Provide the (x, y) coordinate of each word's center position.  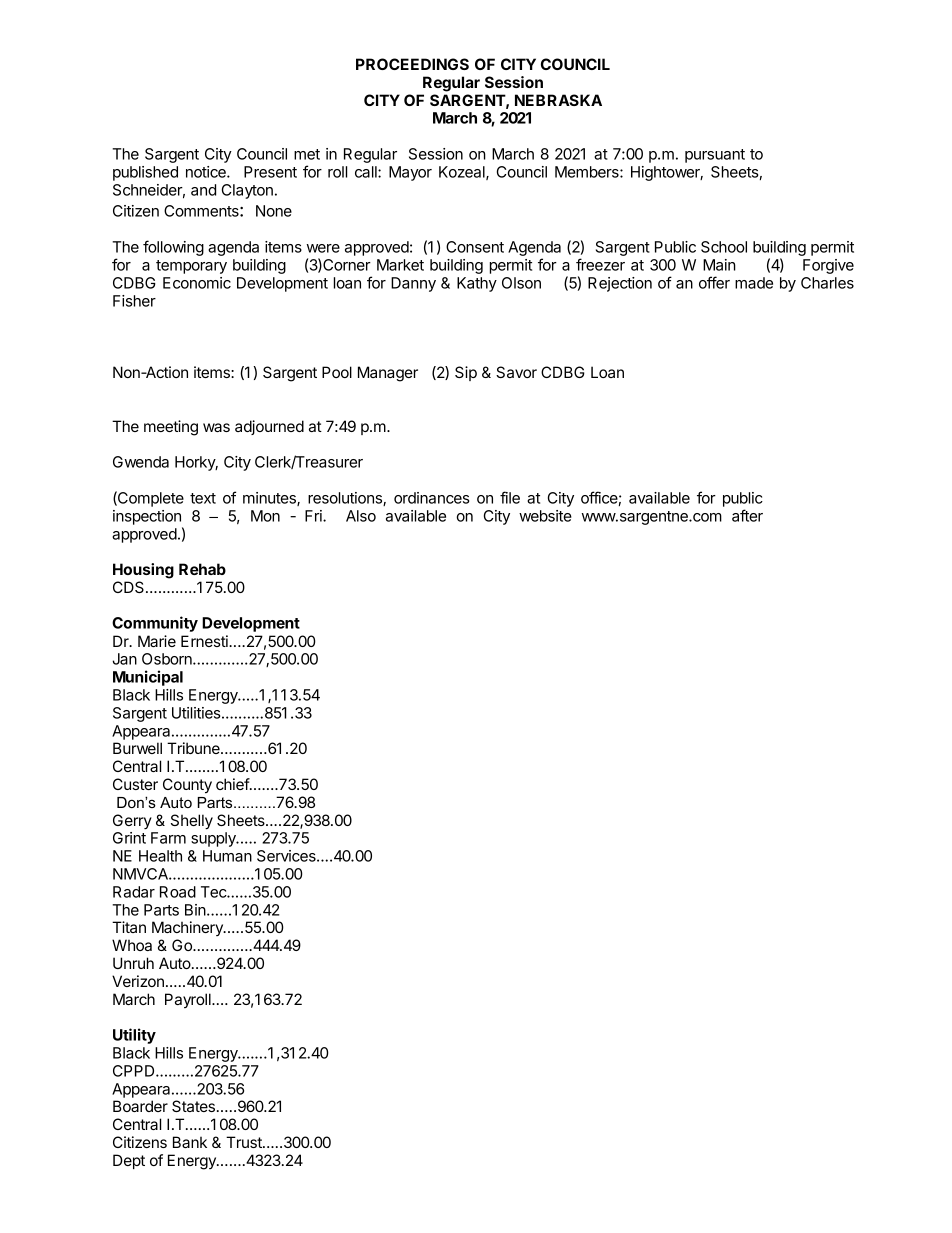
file (510, 497)
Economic (197, 283)
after (747, 515)
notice (207, 172)
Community (155, 624)
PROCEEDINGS (412, 64)
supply (214, 839)
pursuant (715, 156)
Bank (190, 1142)
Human (227, 856)
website (545, 516)
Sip (466, 373)
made (754, 283)
